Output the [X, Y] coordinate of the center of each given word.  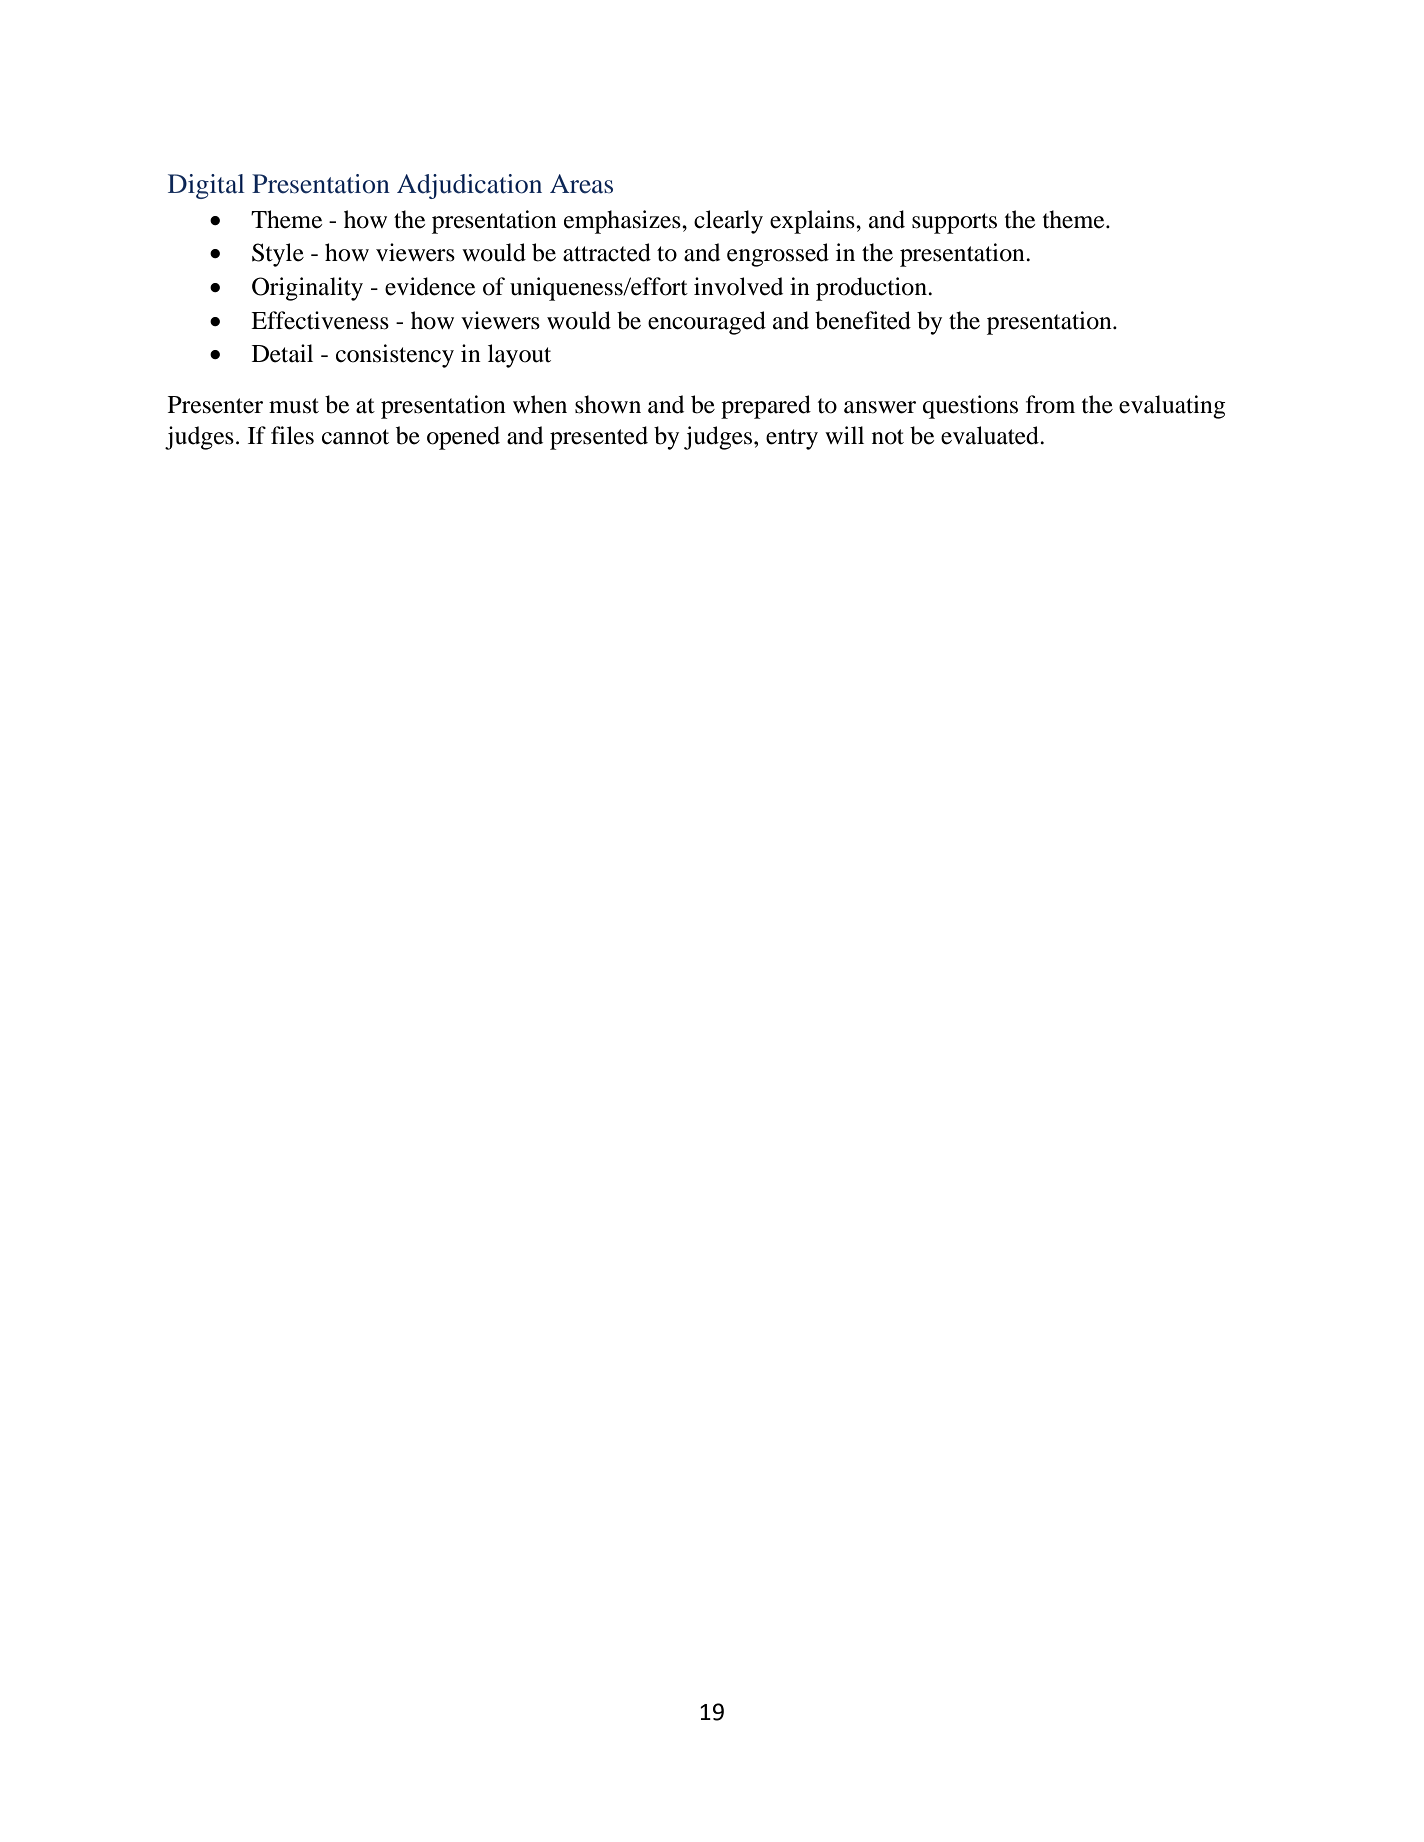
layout [519, 356]
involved [738, 286]
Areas [581, 184]
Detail [282, 353]
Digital [206, 186]
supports [954, 223]
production [872, 289]
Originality [307, 289]
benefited [863, 320]
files [292, 435]
